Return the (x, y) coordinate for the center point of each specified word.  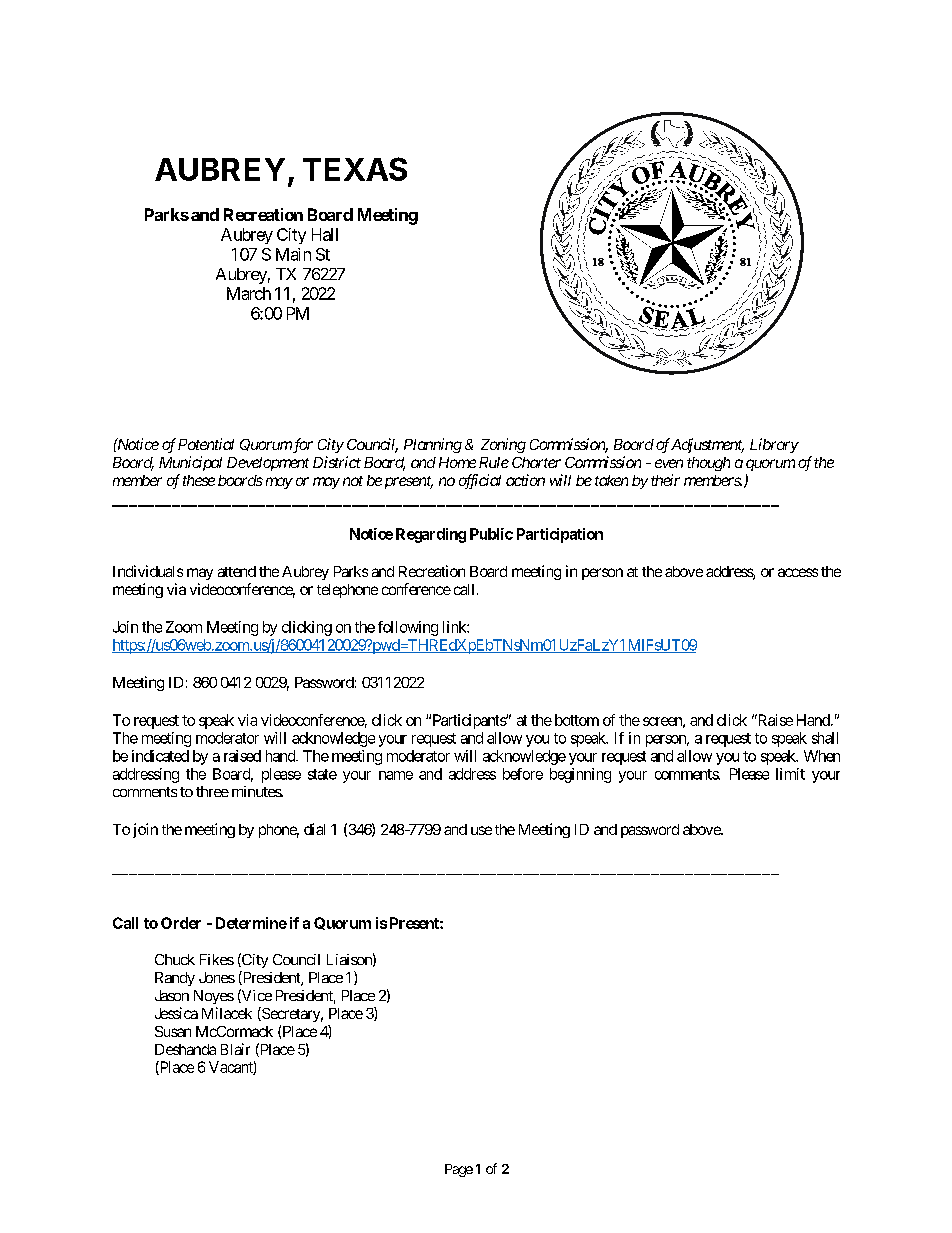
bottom (577, 720)
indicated (160, 756)
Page (459, 1170)
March (249, 293)
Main (293, 254)
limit (790, 774)
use (481, 830)
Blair (235, 1049)
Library (774, 445)
